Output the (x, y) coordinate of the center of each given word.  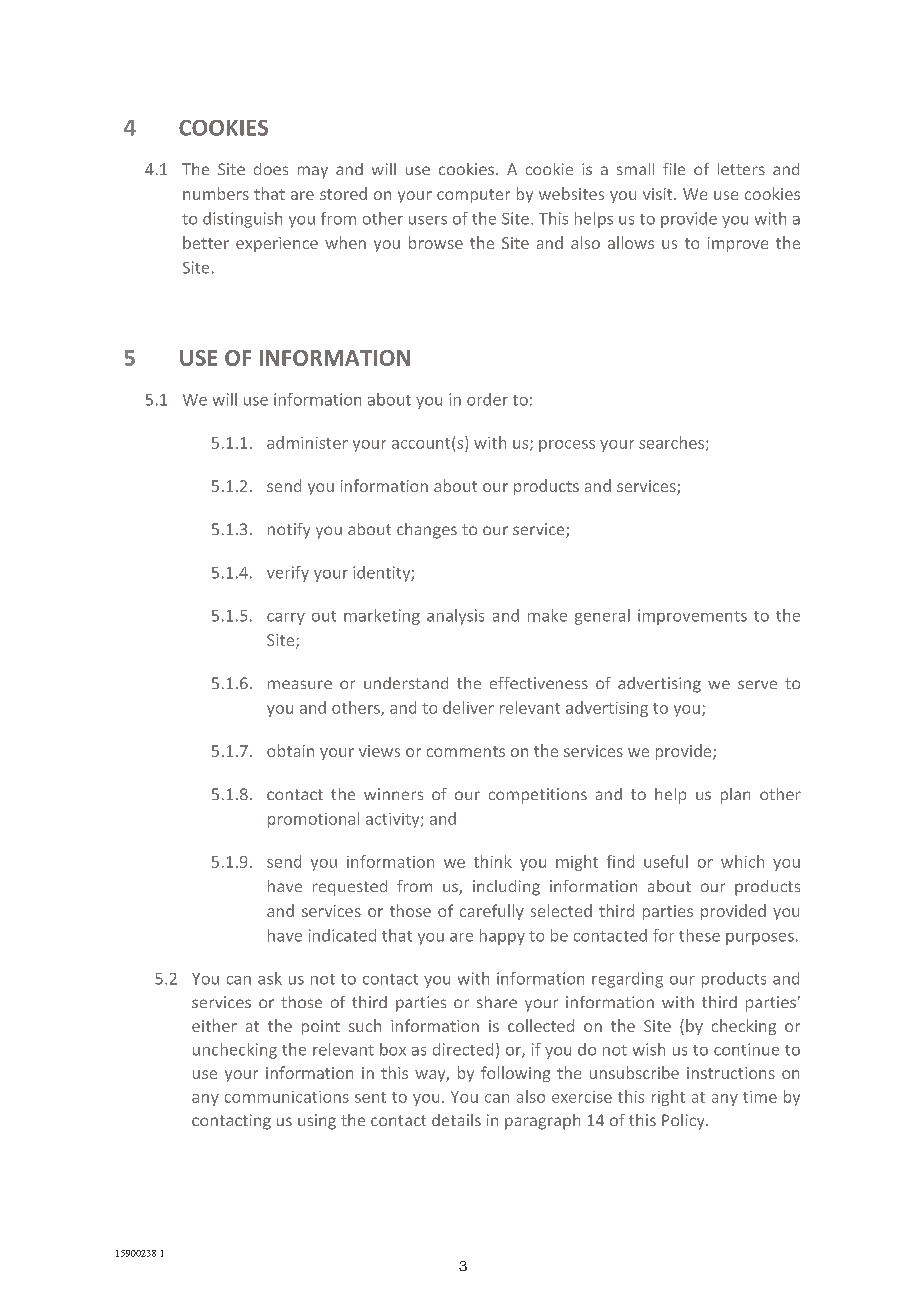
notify (289, 531)
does (271, 169)
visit (659, 194)
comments (466, 751)
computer (473, 196)
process (567, 446)
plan (735, 796)
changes (427, 531)
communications (287, 1097)
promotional (313, 820)
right (668, 1098)
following (515, 1074)
